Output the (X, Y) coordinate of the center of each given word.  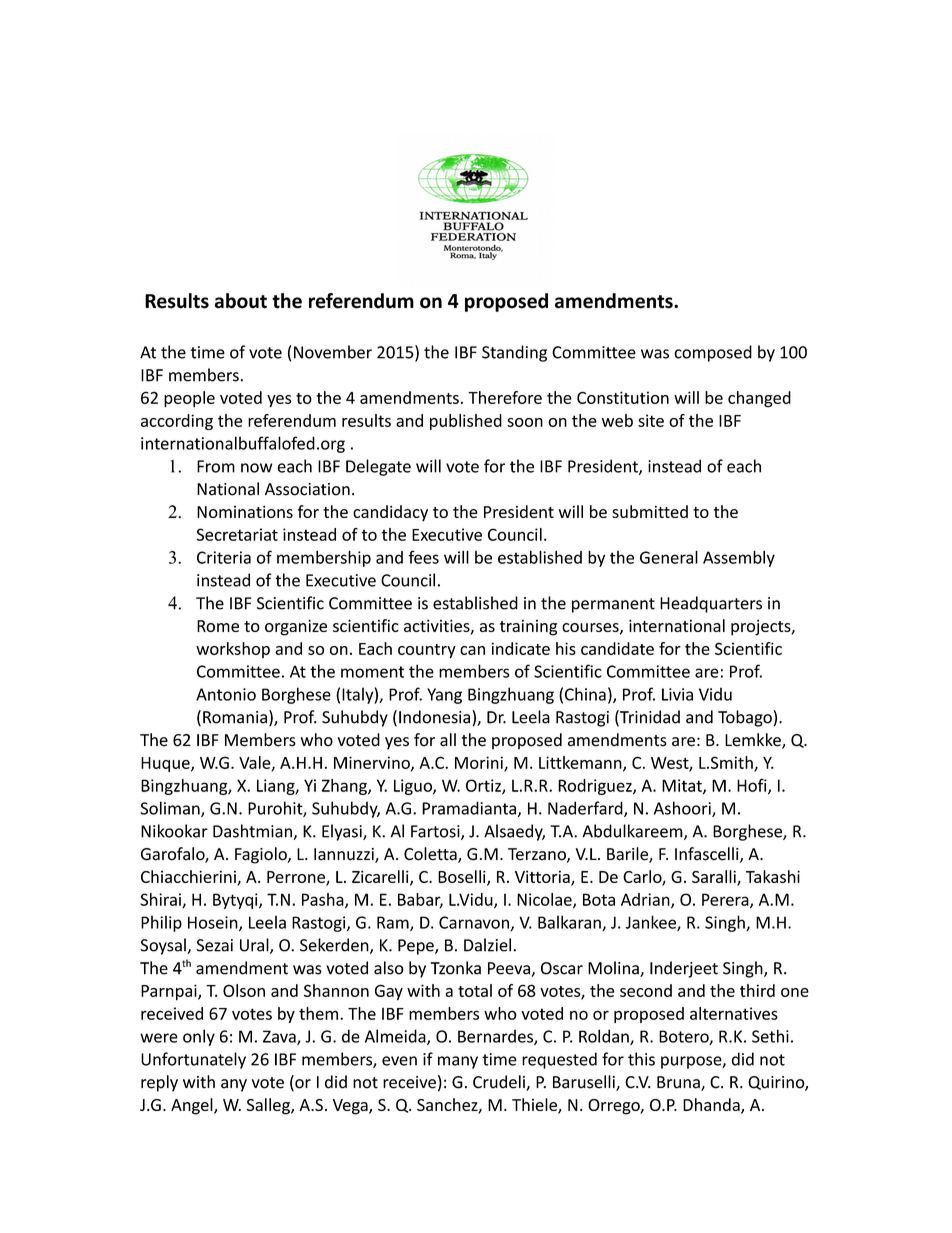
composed (713, 353)
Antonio (226, 694)
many (458, 1062)
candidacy (390, 513)
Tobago (745, 718)
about (241, 301)
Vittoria (543, 877)
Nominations (245, 511)
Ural (255, 946)
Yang (444, 696)
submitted (650, 511)
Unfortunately (193, 1060)
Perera (726, 900)
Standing (514, 353)
